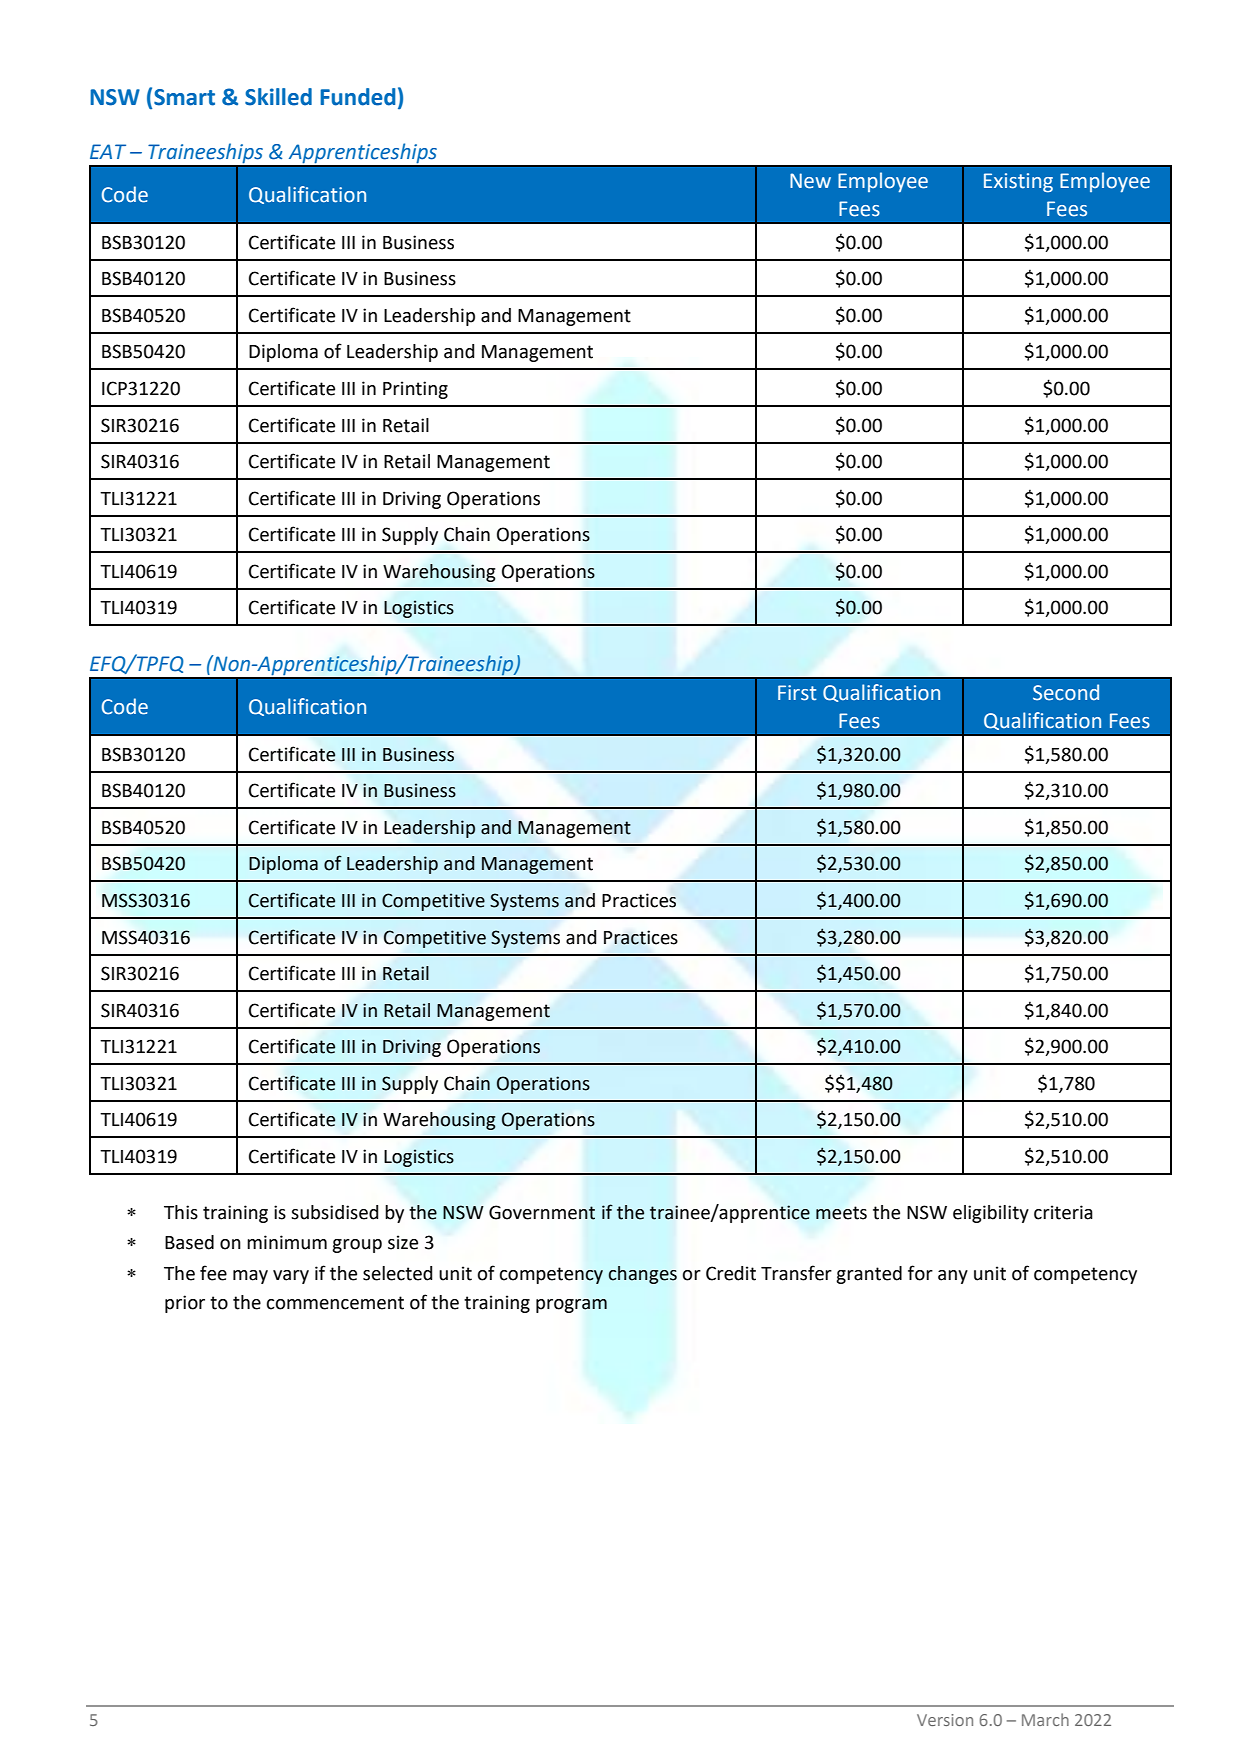  What do you see at coordinates (184, 97) in the screenshot?
I see `Smart` at bounding box center [184, 97].
